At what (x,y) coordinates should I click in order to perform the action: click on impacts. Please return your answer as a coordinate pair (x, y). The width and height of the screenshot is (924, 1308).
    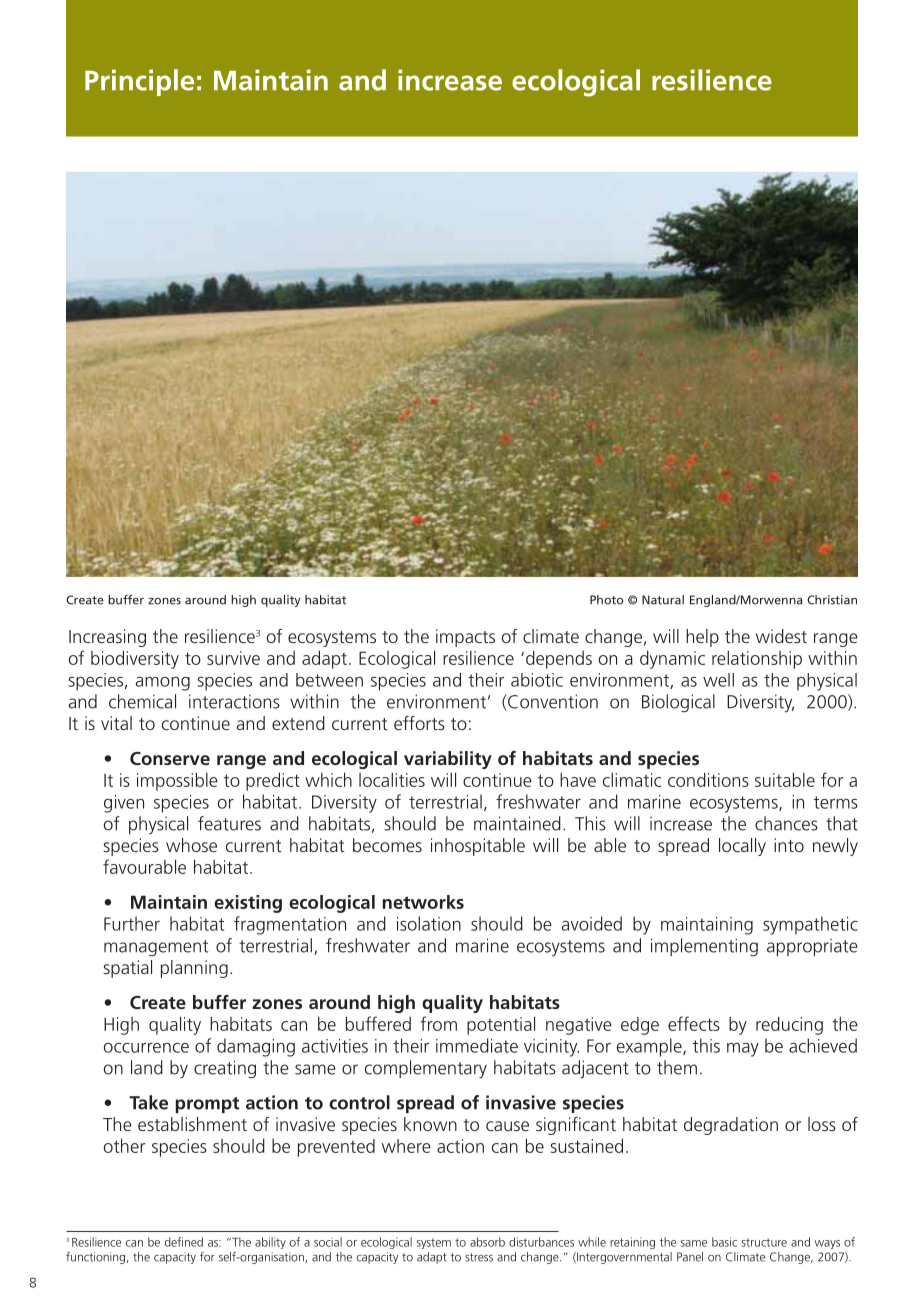
    Looking at the image, I should click on (465, 638).
